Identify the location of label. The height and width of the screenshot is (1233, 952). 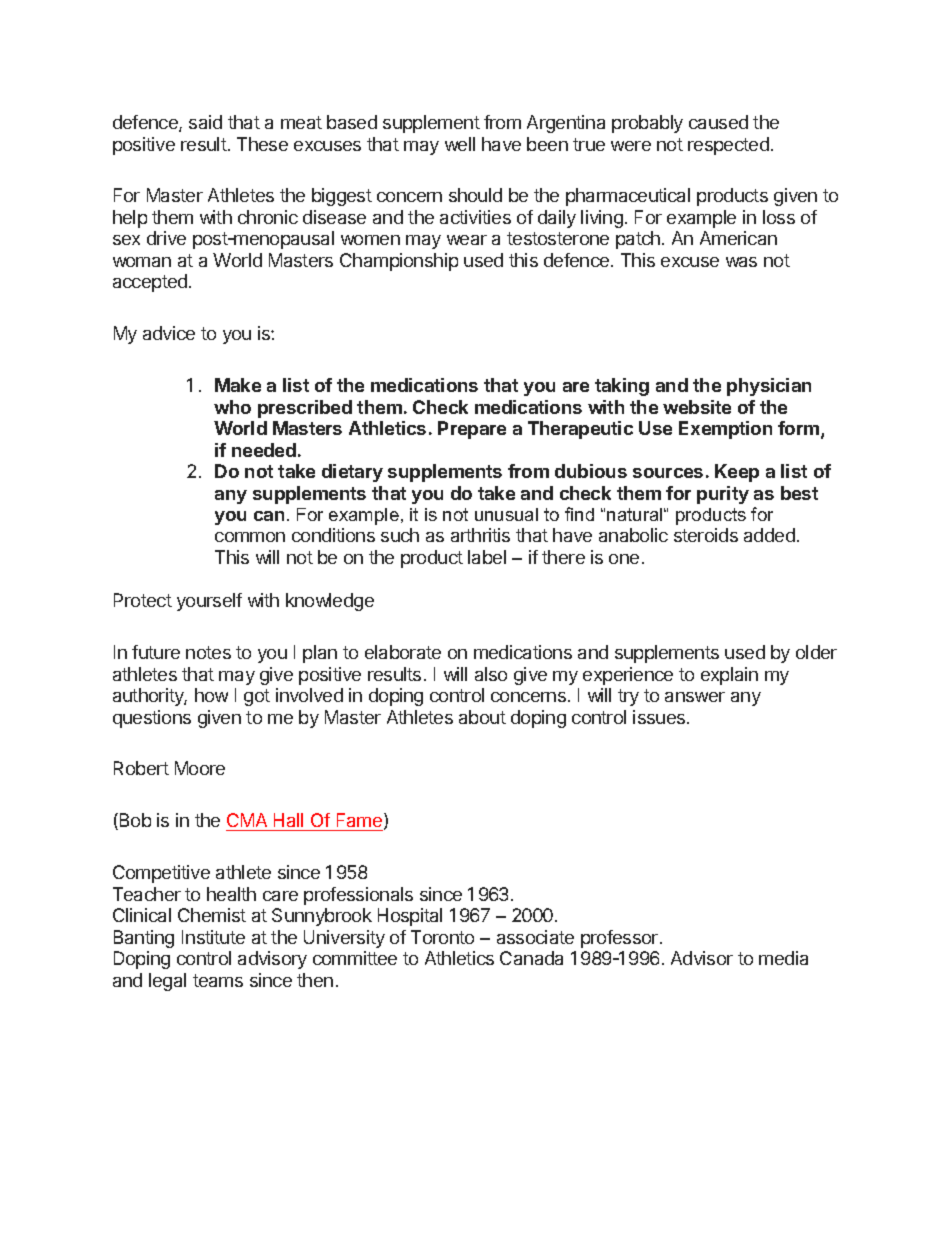
(487, 557).
